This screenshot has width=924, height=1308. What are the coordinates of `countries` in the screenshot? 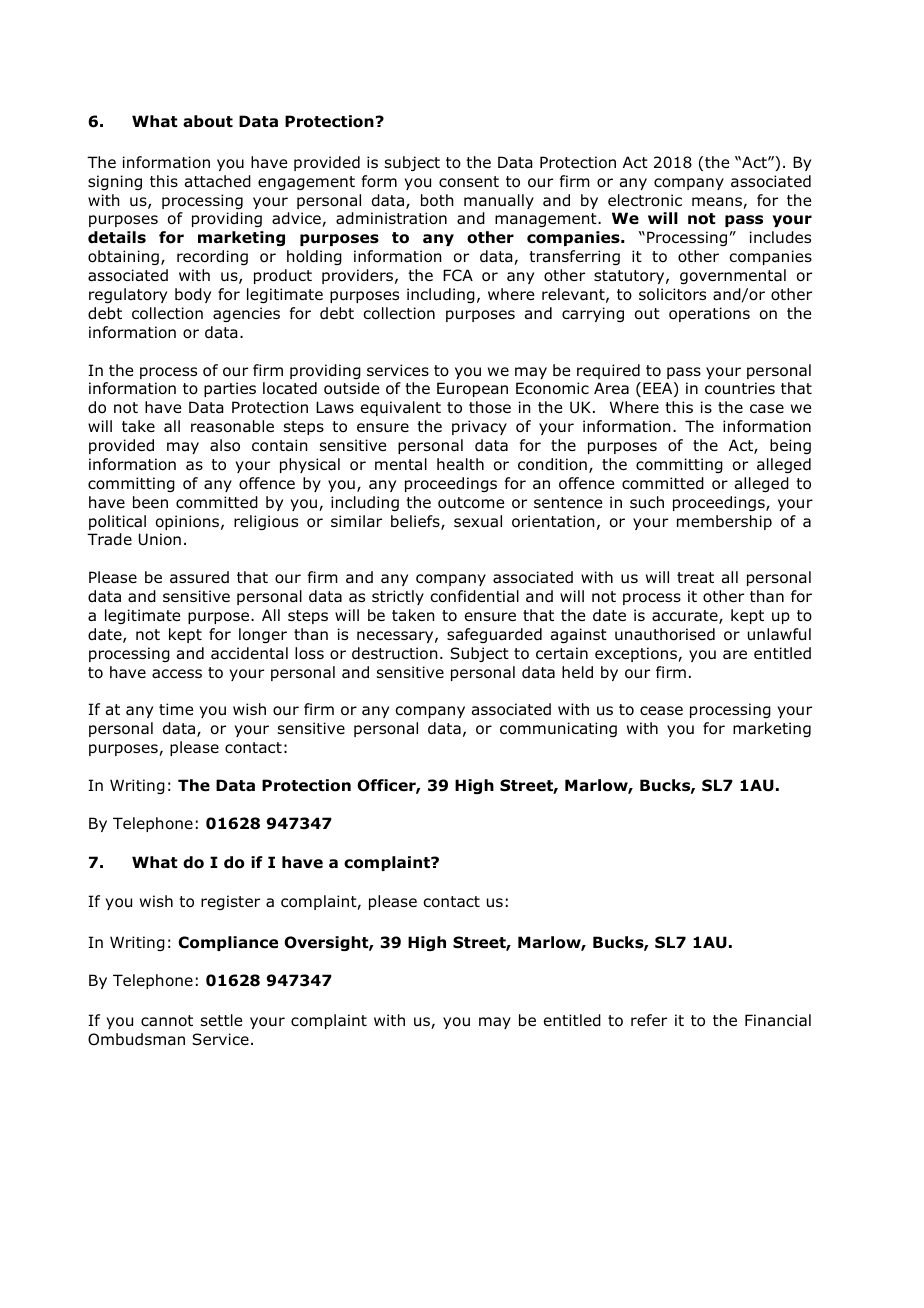 It's located at (740, 388).
